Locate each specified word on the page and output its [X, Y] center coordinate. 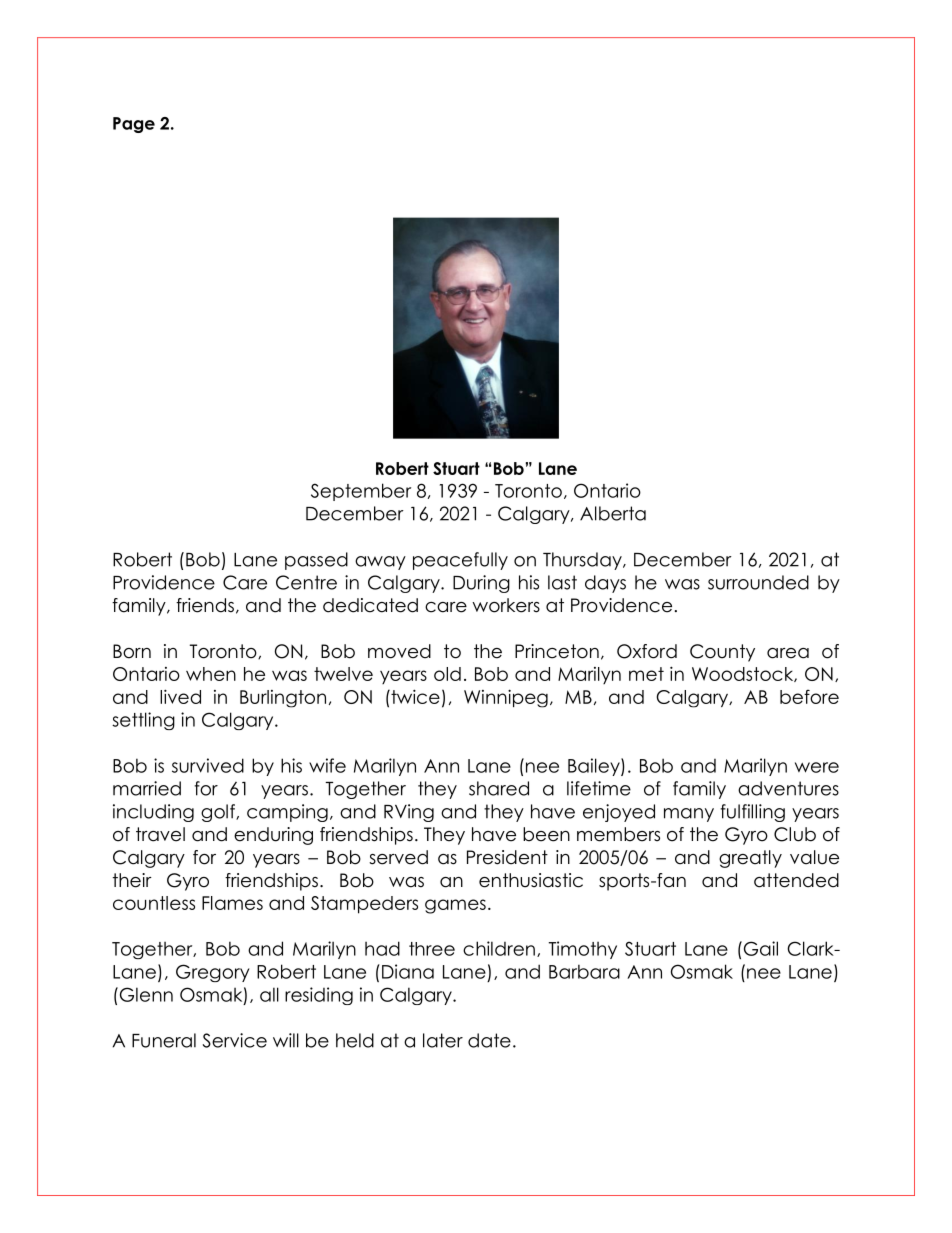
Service [235, 1040]
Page [134, 125]
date [489, 1040]
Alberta [613, 513]
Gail [759, 948]
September [361, 492]
